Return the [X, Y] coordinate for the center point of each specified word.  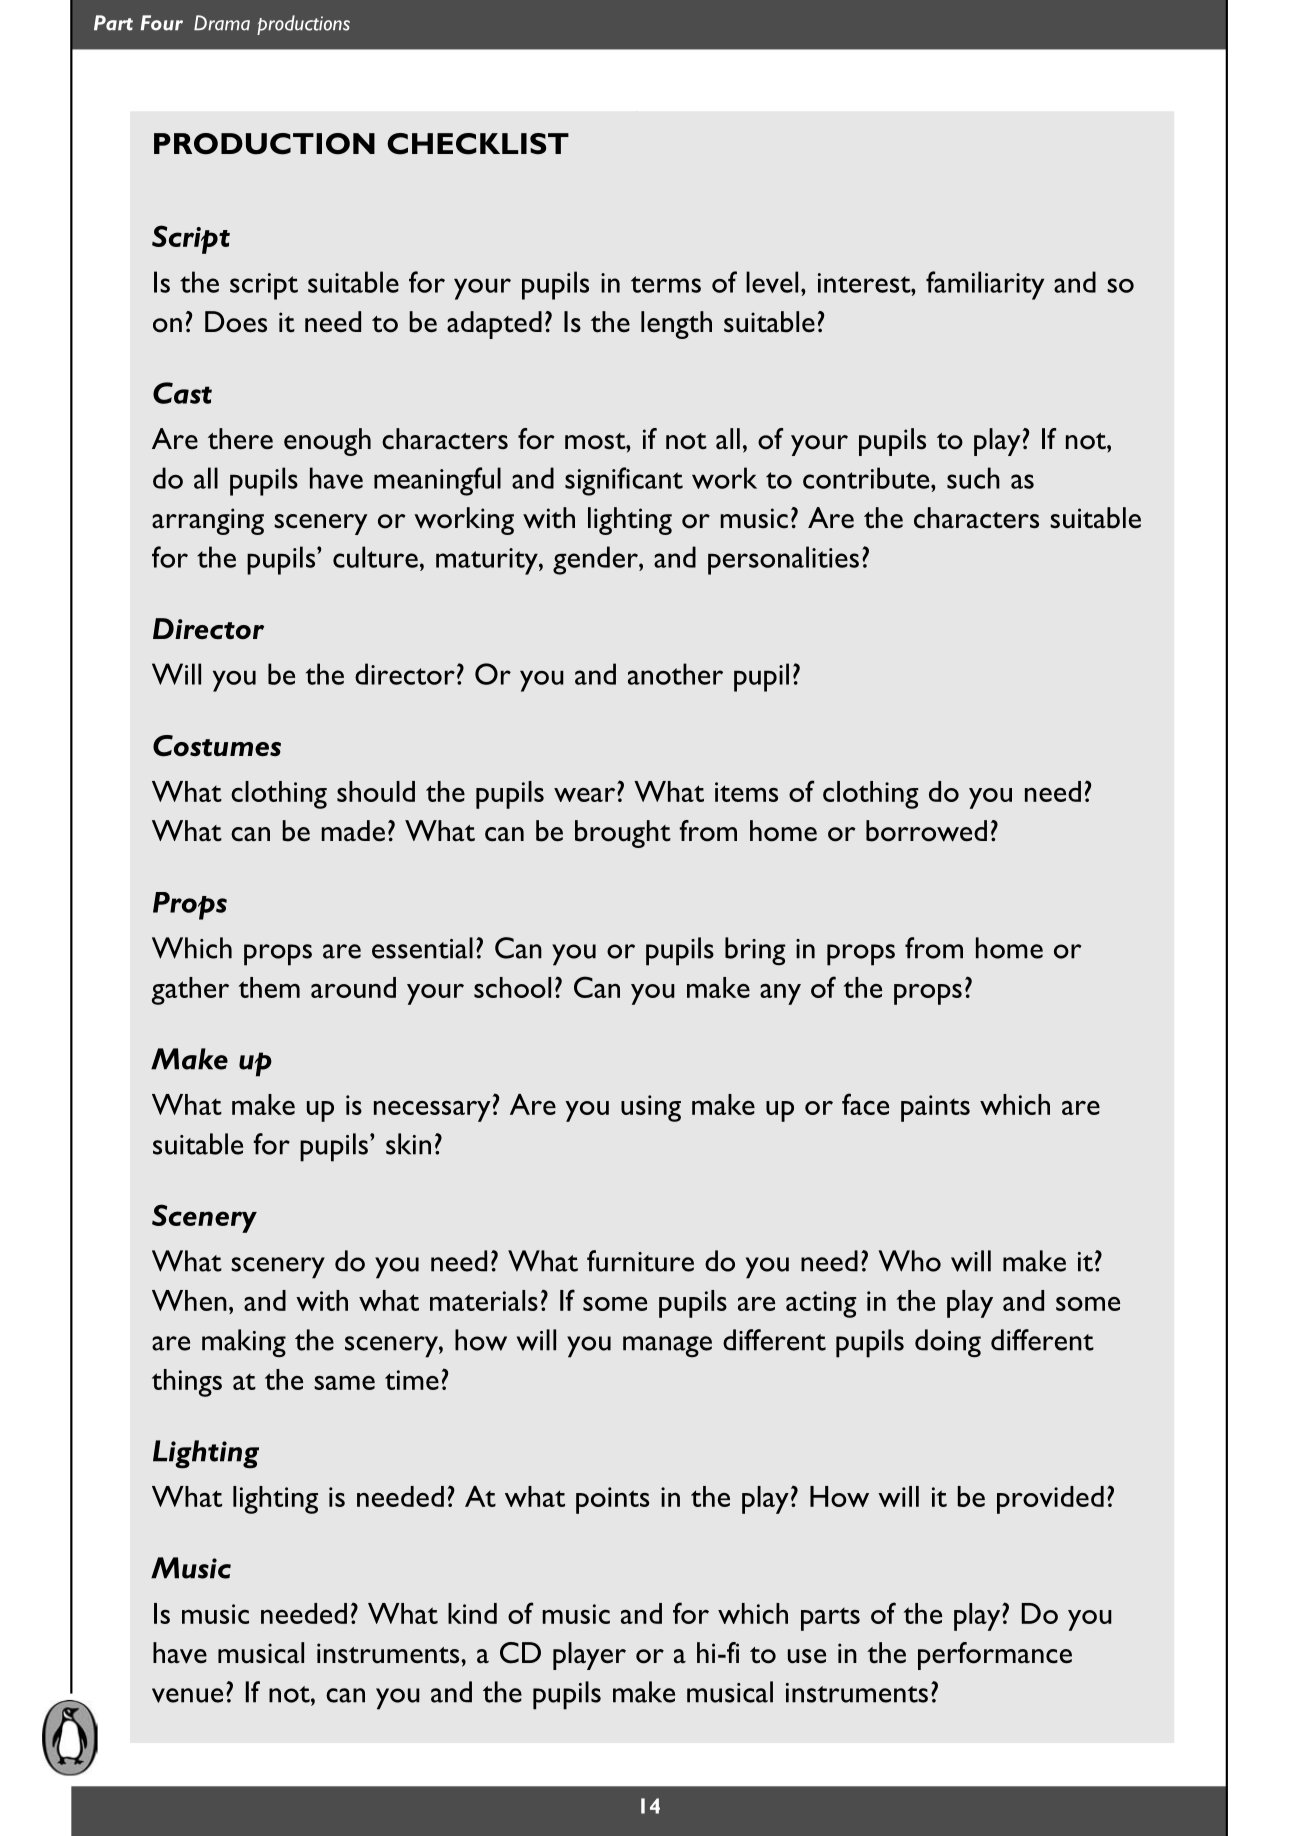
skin [408, 1144]
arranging [208, 521]
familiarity [985, 285]
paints [935, 1108]
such [973, 478]
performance [995, 1656]
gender [596, 560]
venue [187, 1695]
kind [472, 1613]
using [651, 1108]
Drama [222, 23]
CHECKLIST [478, 144]
